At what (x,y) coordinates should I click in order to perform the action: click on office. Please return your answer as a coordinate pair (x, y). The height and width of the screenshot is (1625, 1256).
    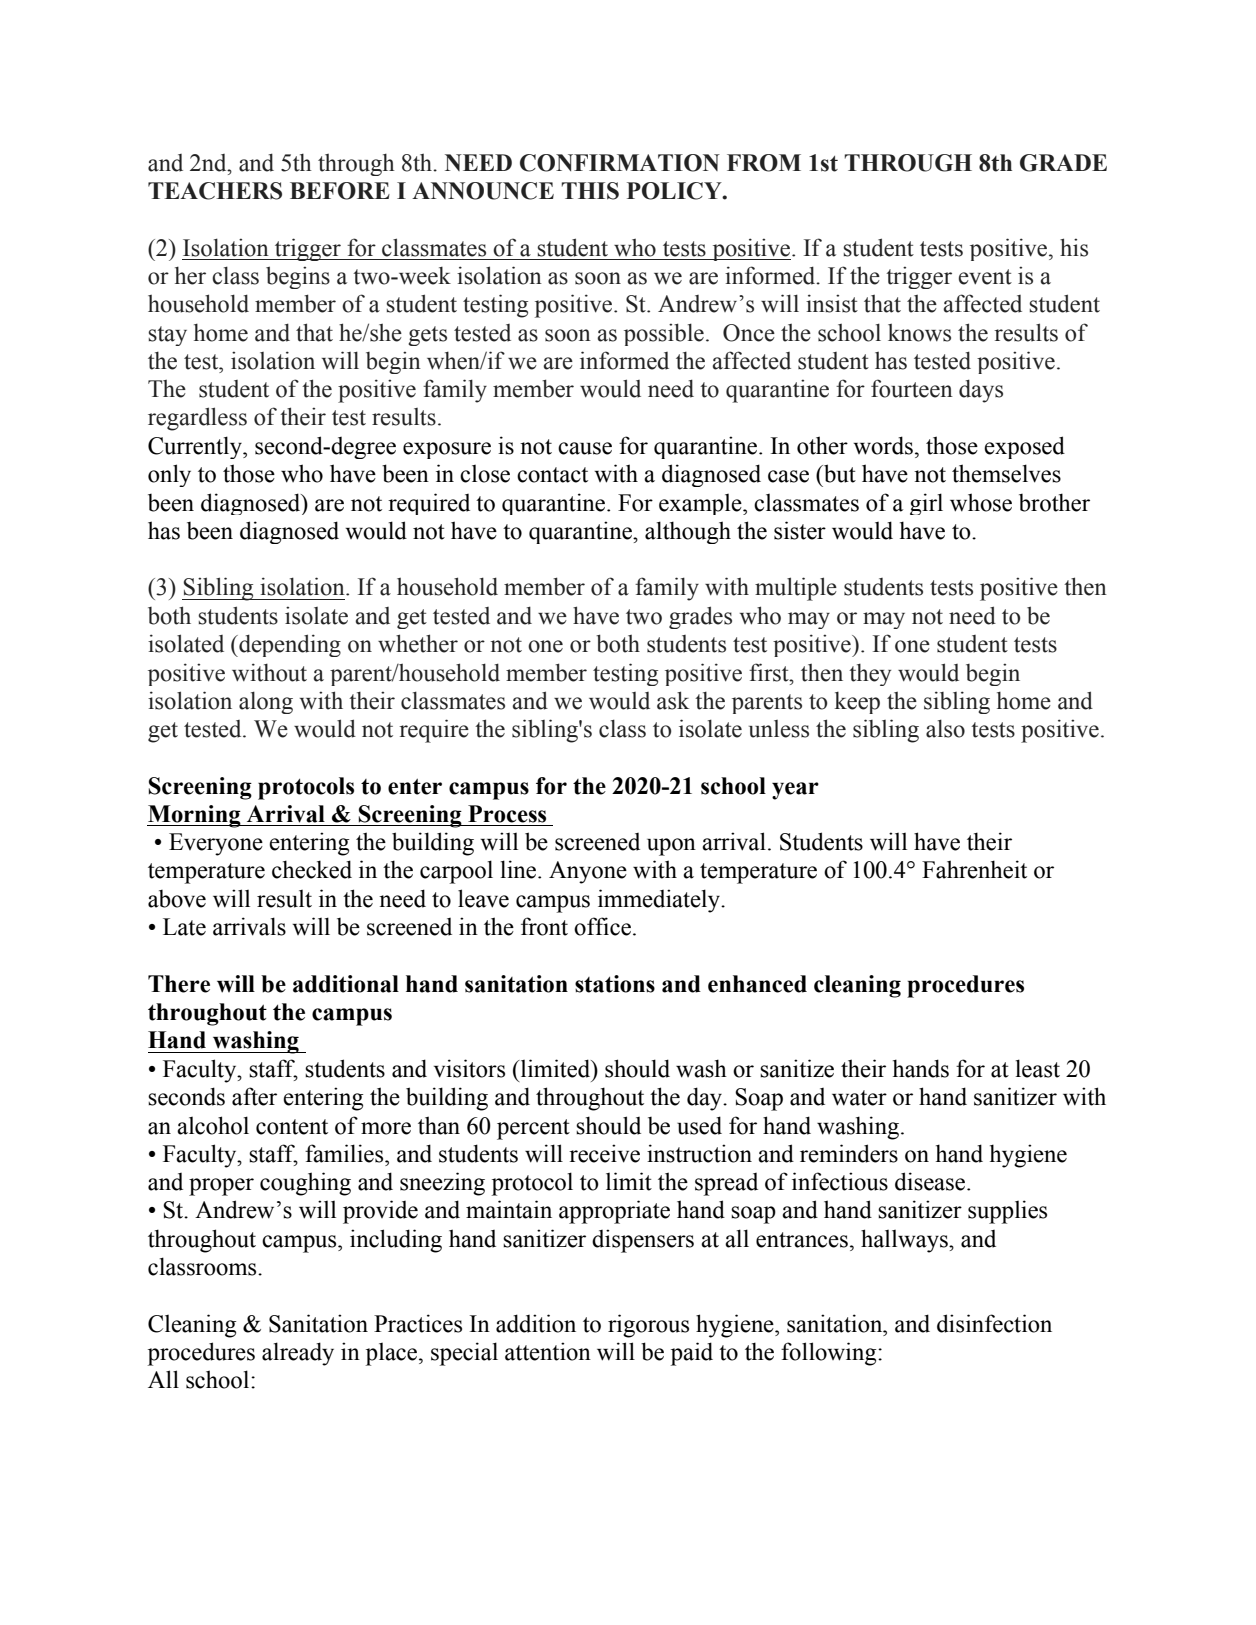
    Looking at the image, I should click on (602, 926).
